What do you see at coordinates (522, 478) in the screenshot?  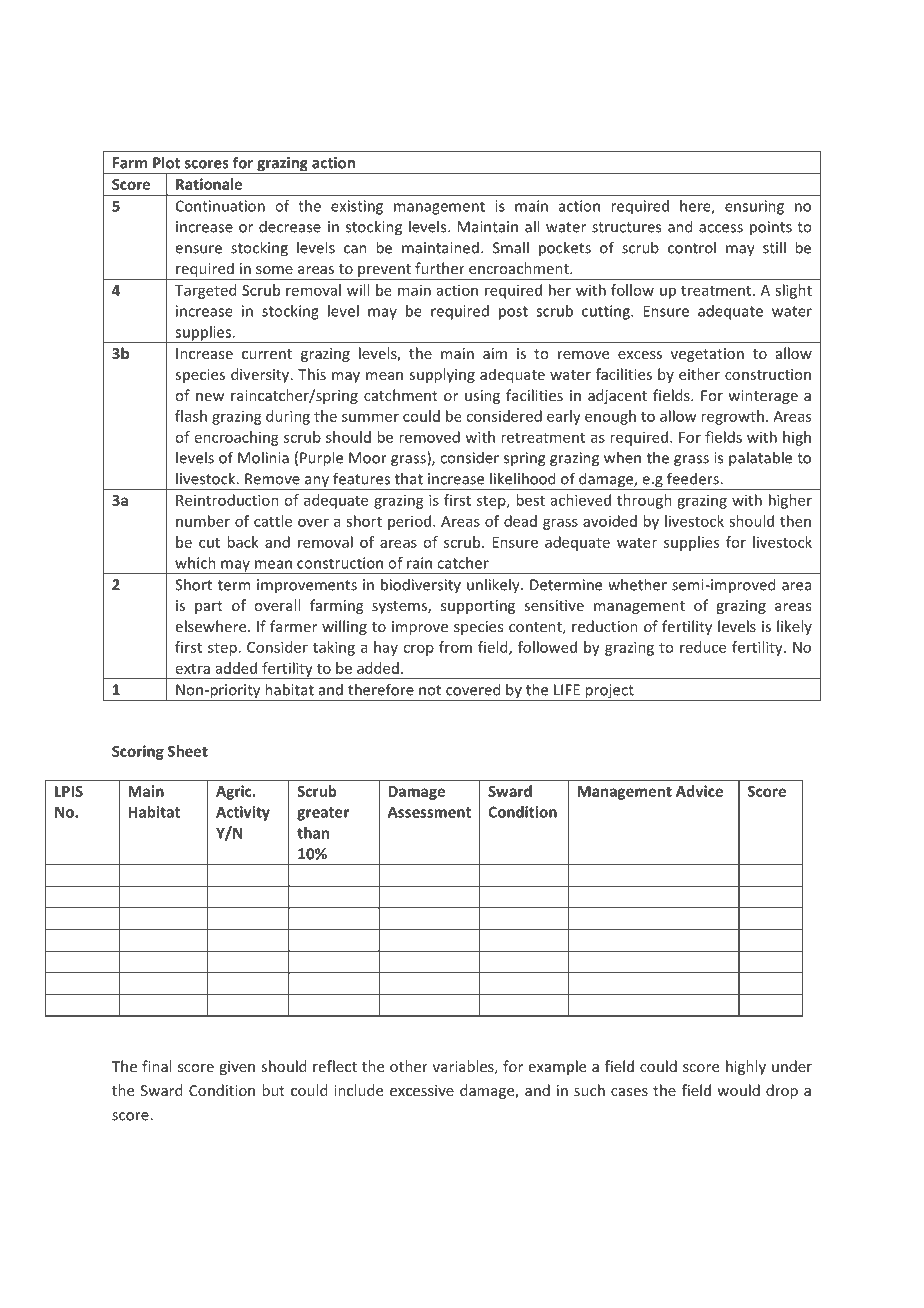 I see `likelihood` at bounding box center [522, 478].
